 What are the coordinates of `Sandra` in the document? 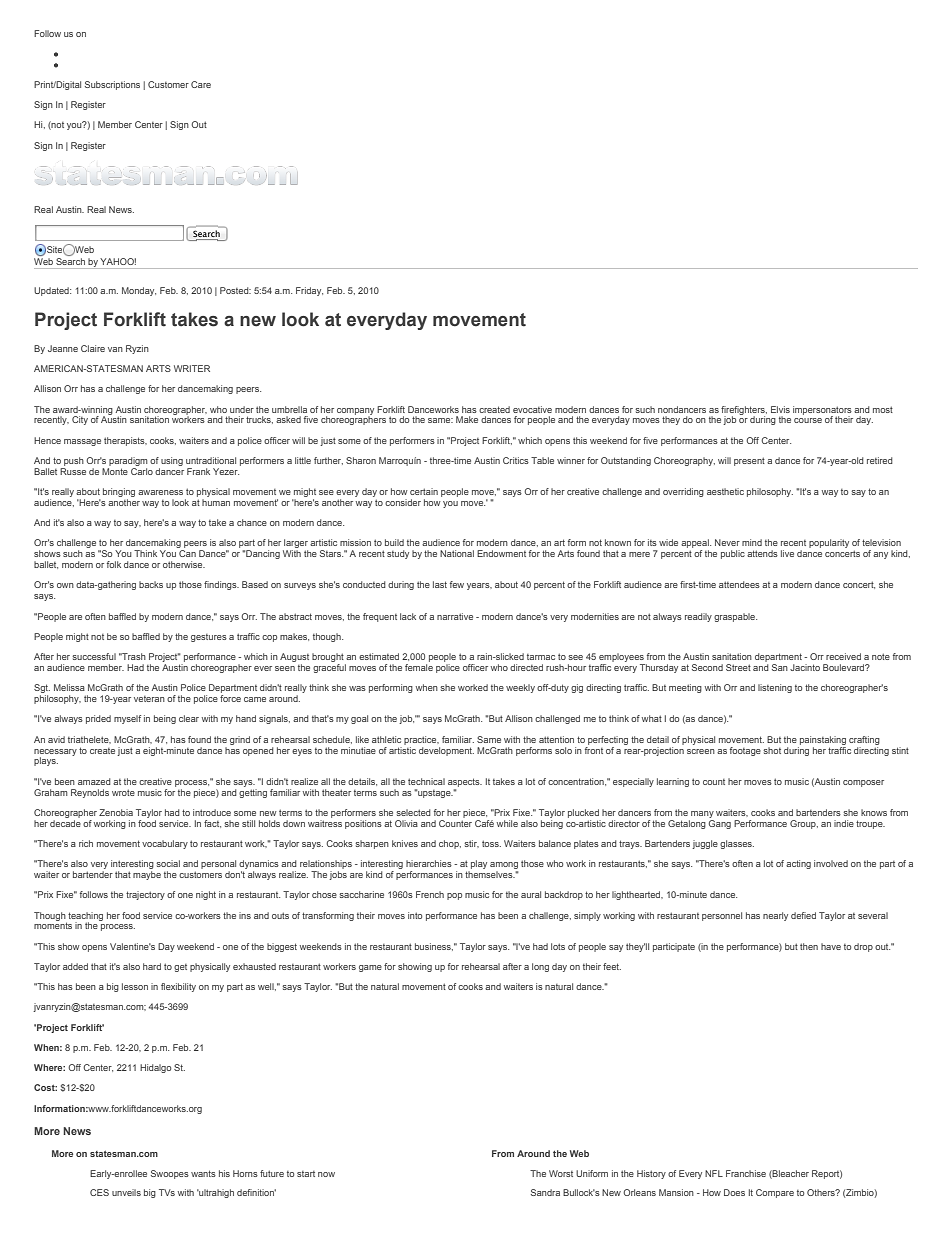 It's located at (545, 1192).
